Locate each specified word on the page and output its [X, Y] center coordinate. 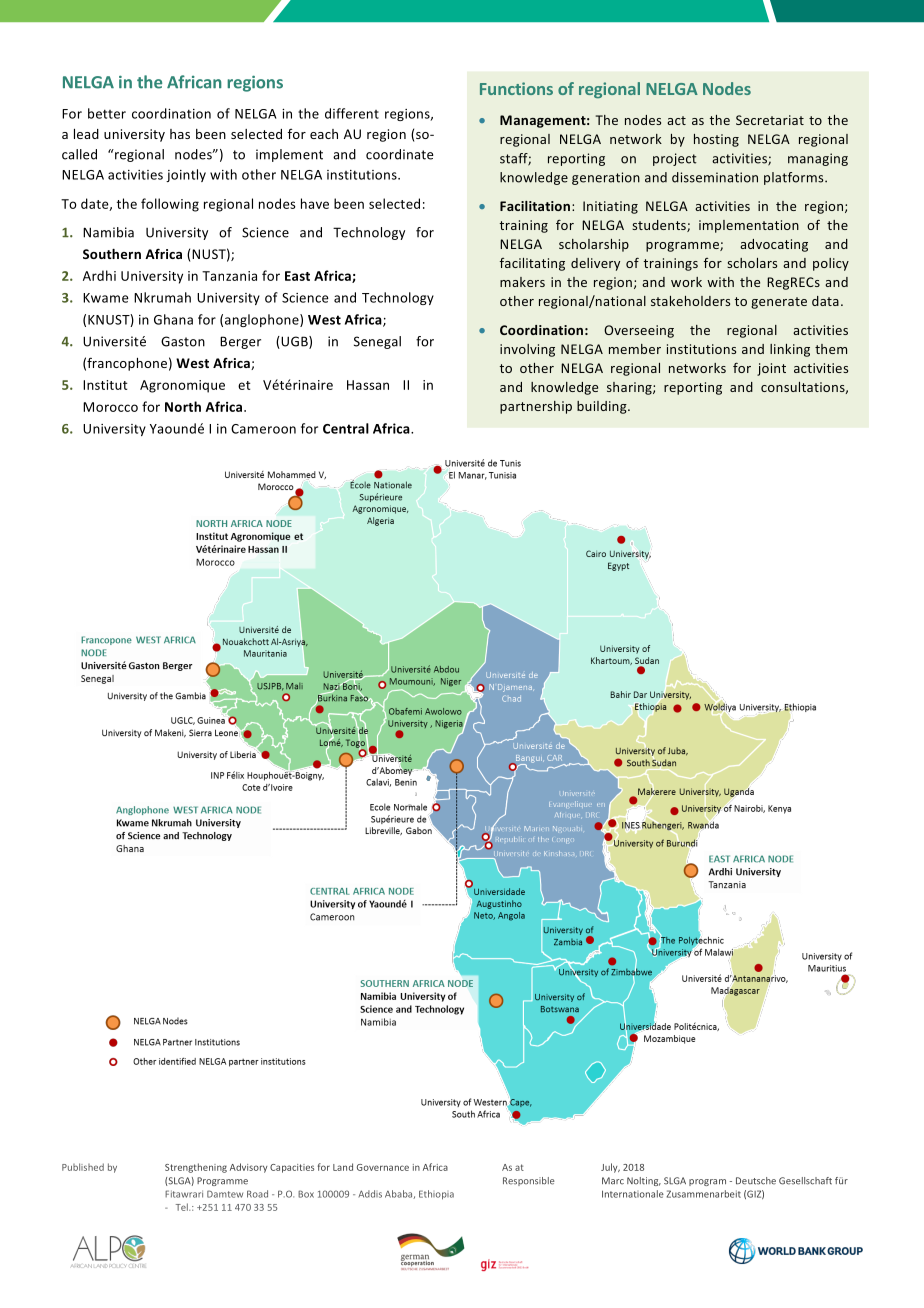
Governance [383, 1167]
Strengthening [196, 1168]
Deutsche [756, 1181]
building [603, 407]
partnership [536, 407]
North [183, 406]
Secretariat [770, 120]
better [107, 113]
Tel [183, 1207]
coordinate [399, 154]
